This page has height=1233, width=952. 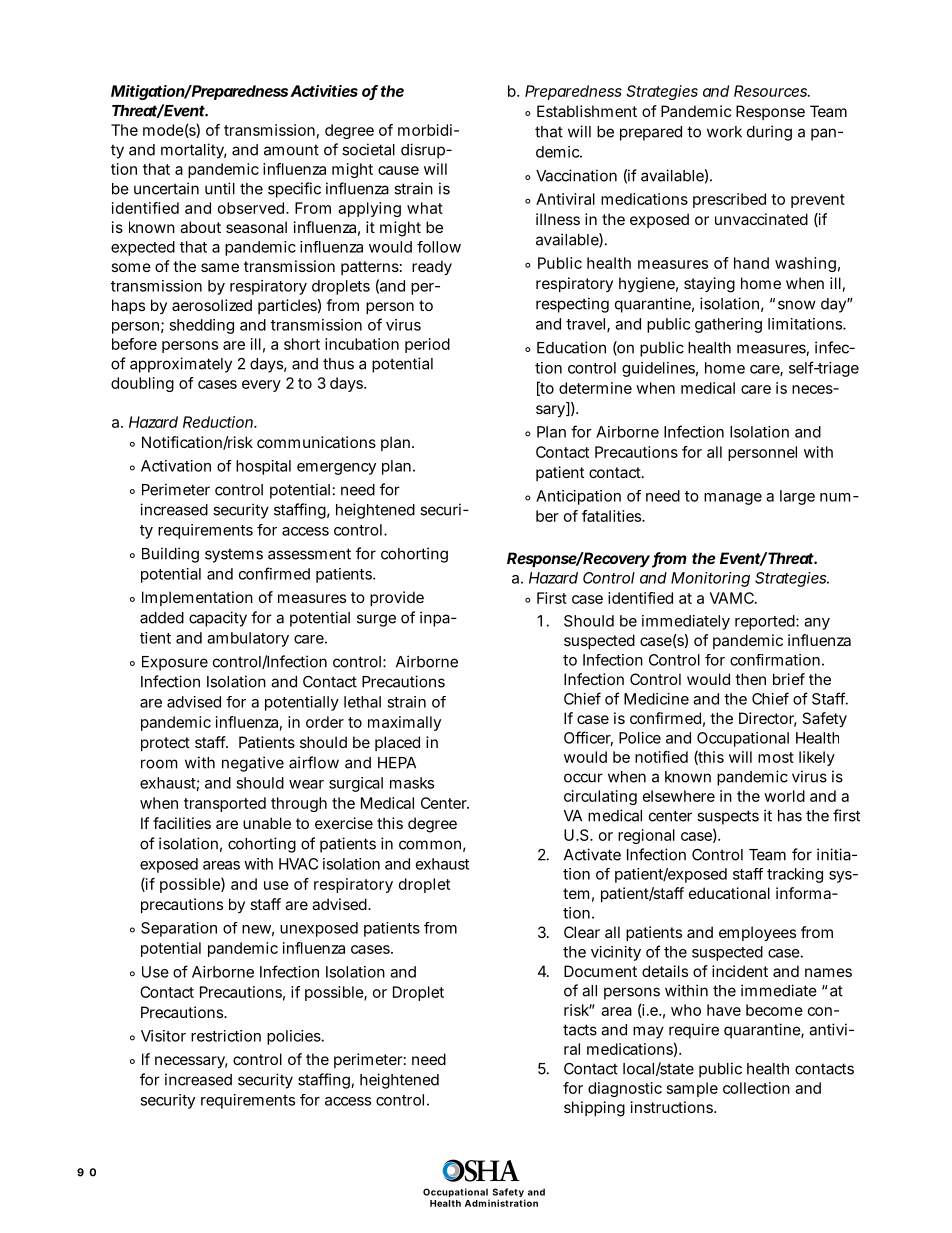 I want to click on work, so click(x=724, y=132).
